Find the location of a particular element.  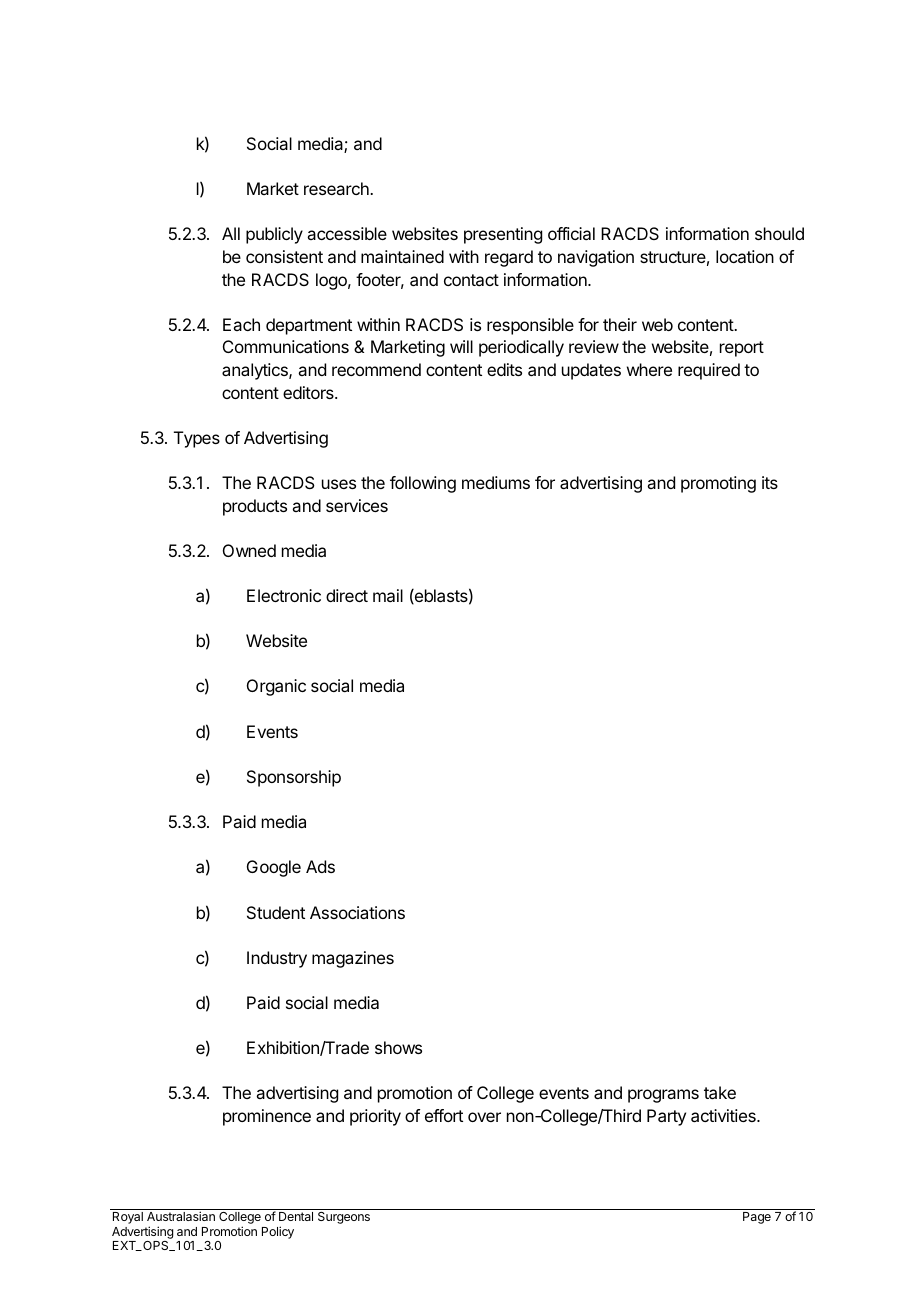

publicly is located at coordinates (274, 235).
